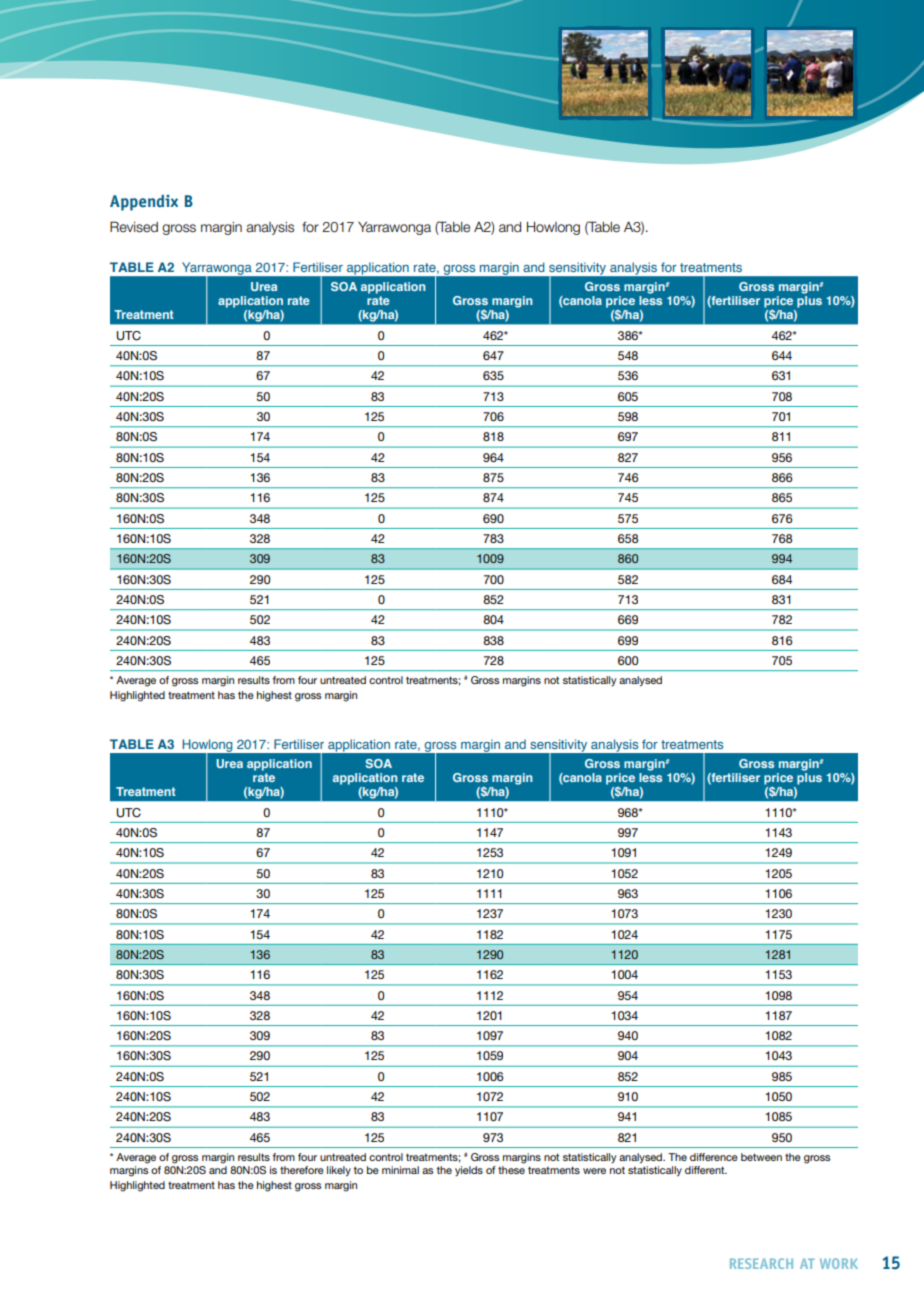  What do you see at coordinates (339, 1171) in the screenshot?
I see `likely` at bounding box center [339, 1171].
